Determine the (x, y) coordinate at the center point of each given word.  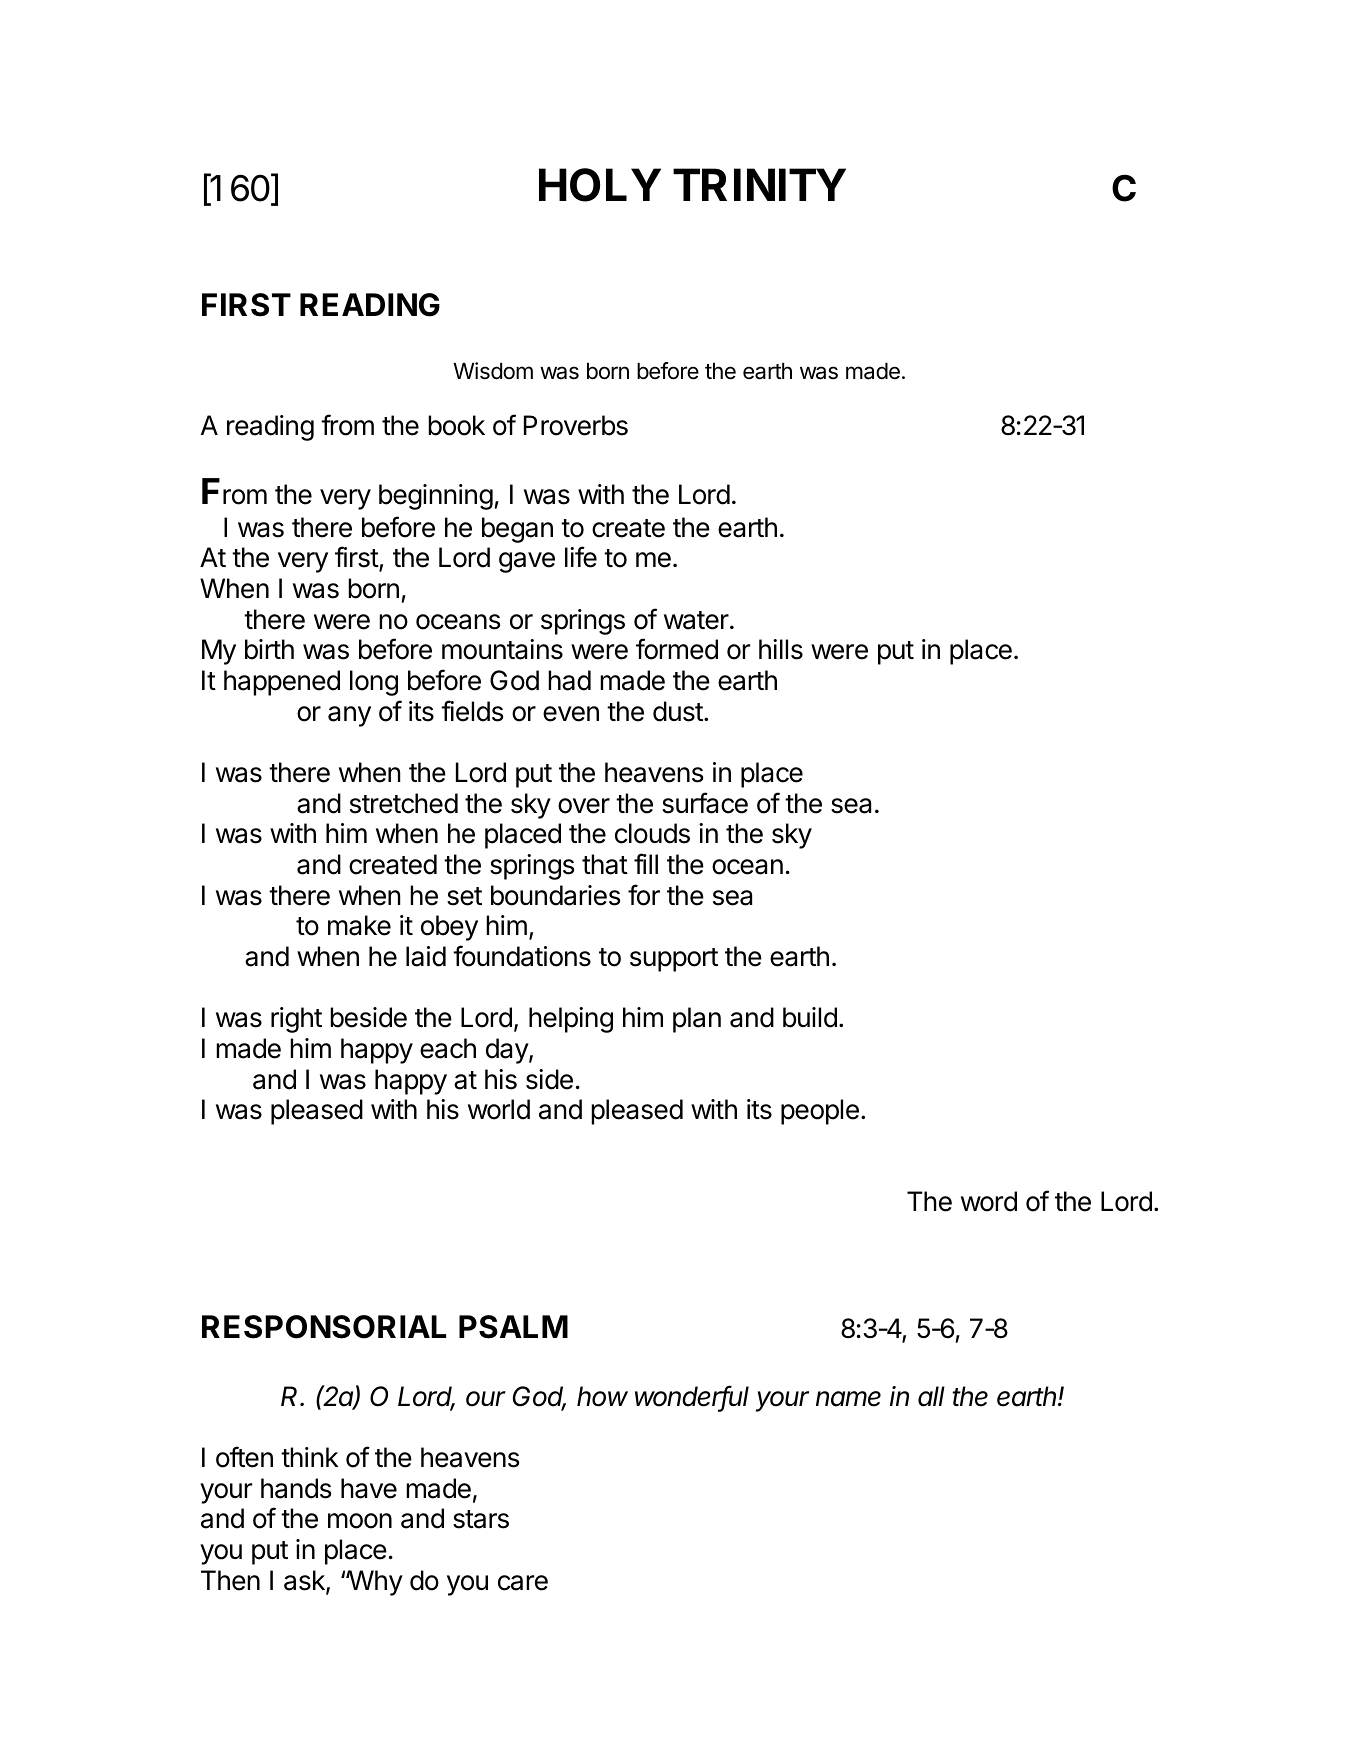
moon (360, 1521)
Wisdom (493, 371)
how (602, 1396)
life (581, 557)
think (309, 1457)
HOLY (600, 185)
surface (705, 803)
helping (571, 1020)
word (989, 1201)
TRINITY (759, 184)
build (810, 1017)
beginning (436, 497)
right (296, 1020)
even (571, 714)
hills (781, 649)
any (349, 716)
